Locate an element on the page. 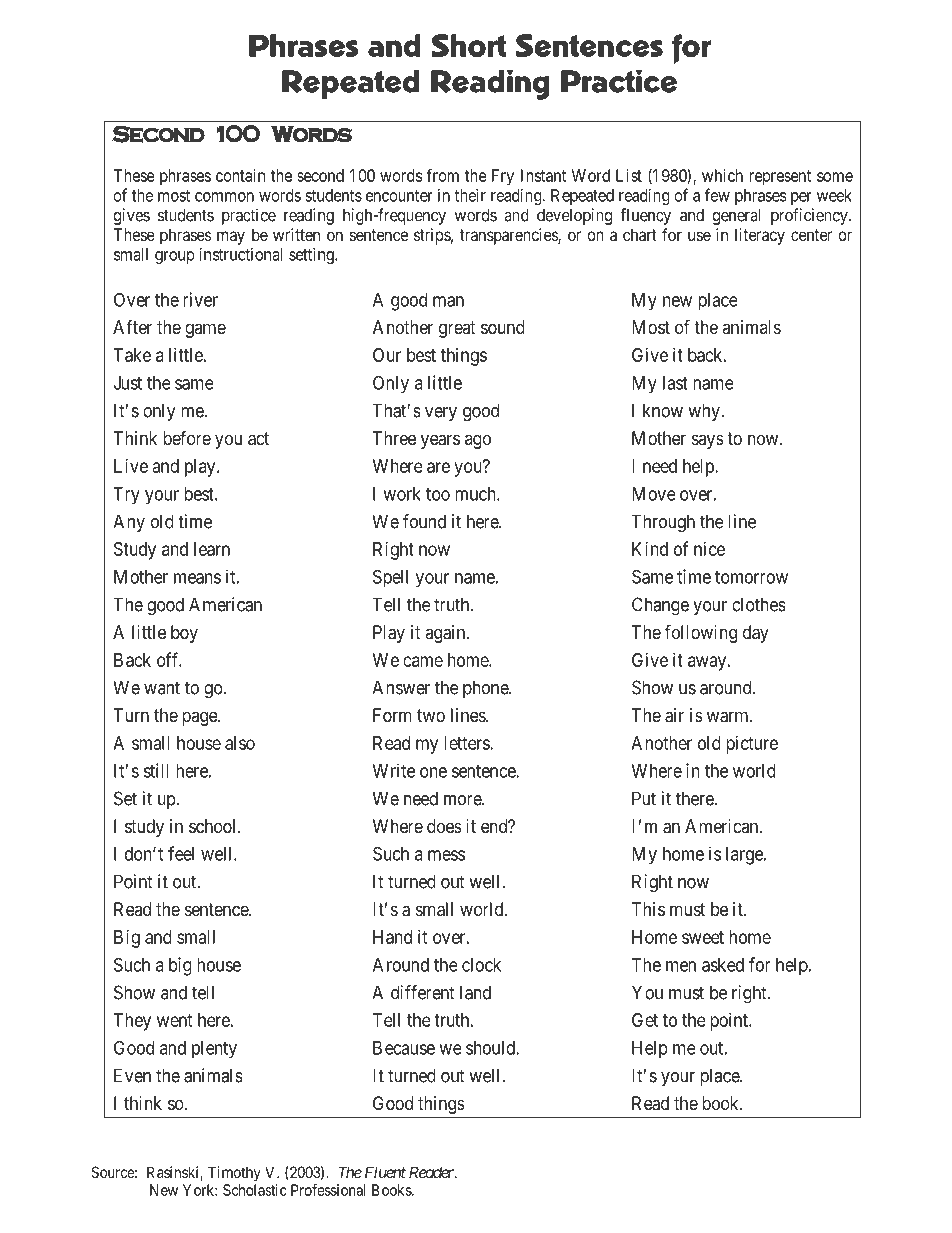  contain is located at coordinates (240, 175).
